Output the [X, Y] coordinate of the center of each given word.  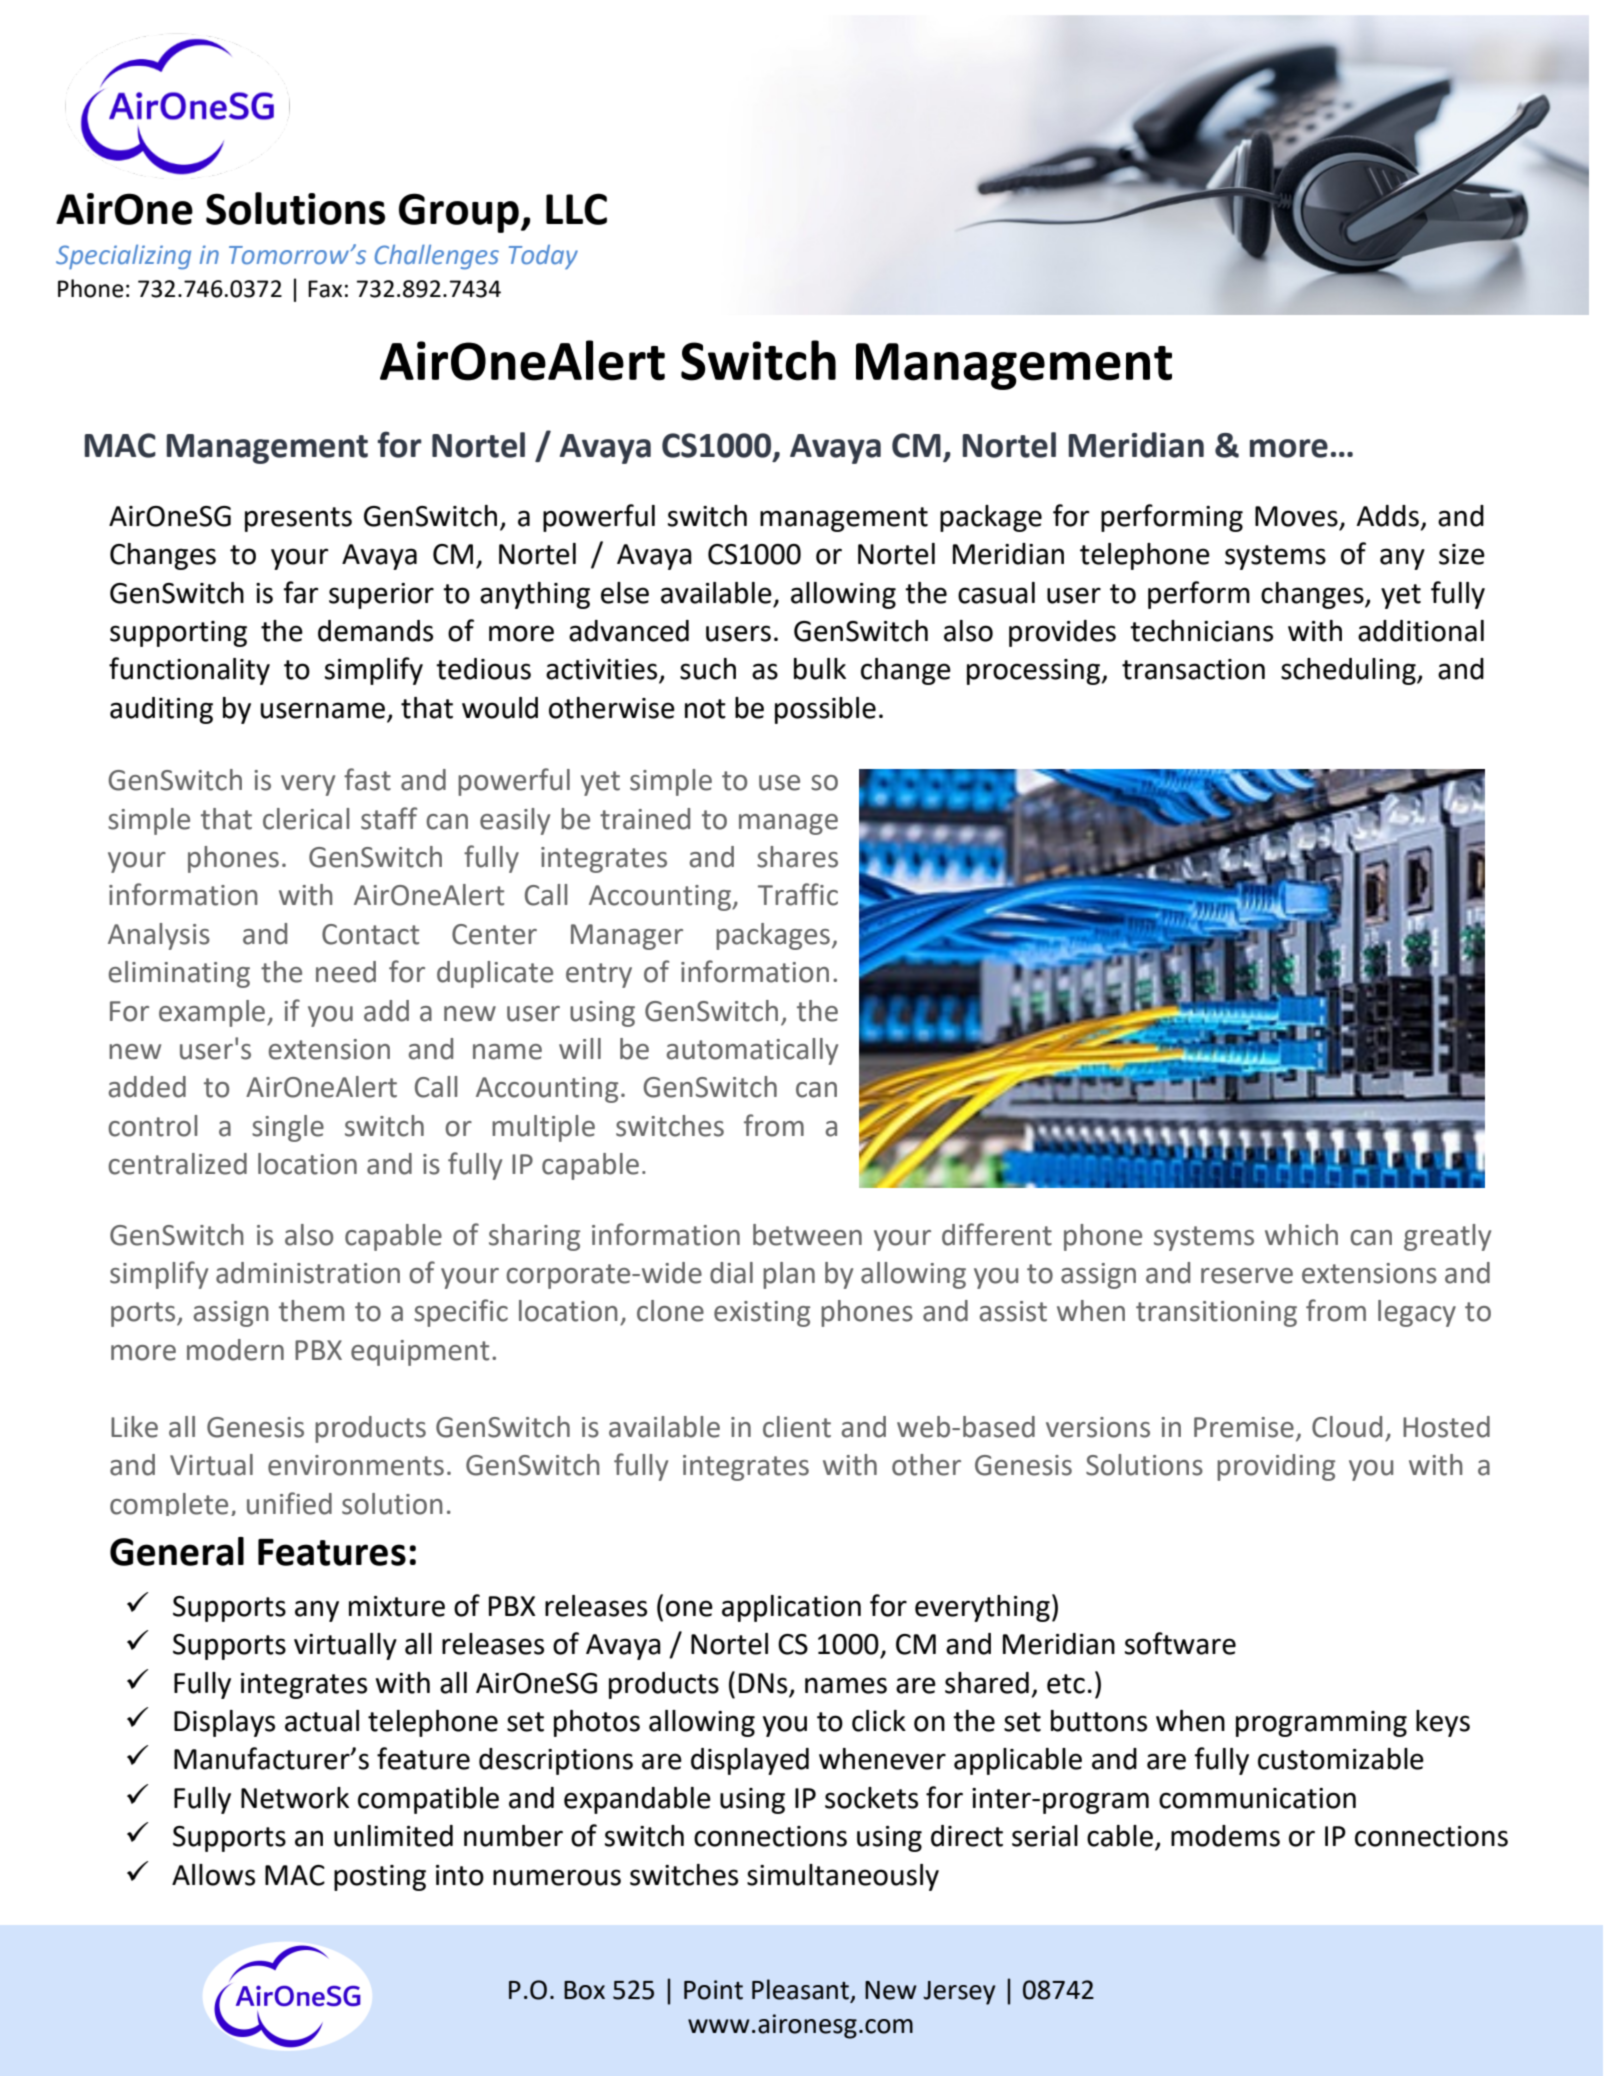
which [1301, 1235]
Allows [213, 1875]
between [807, 1235]
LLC [576, 209]
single [288, 1128]
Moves [1296, 516]
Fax [325, 289]
